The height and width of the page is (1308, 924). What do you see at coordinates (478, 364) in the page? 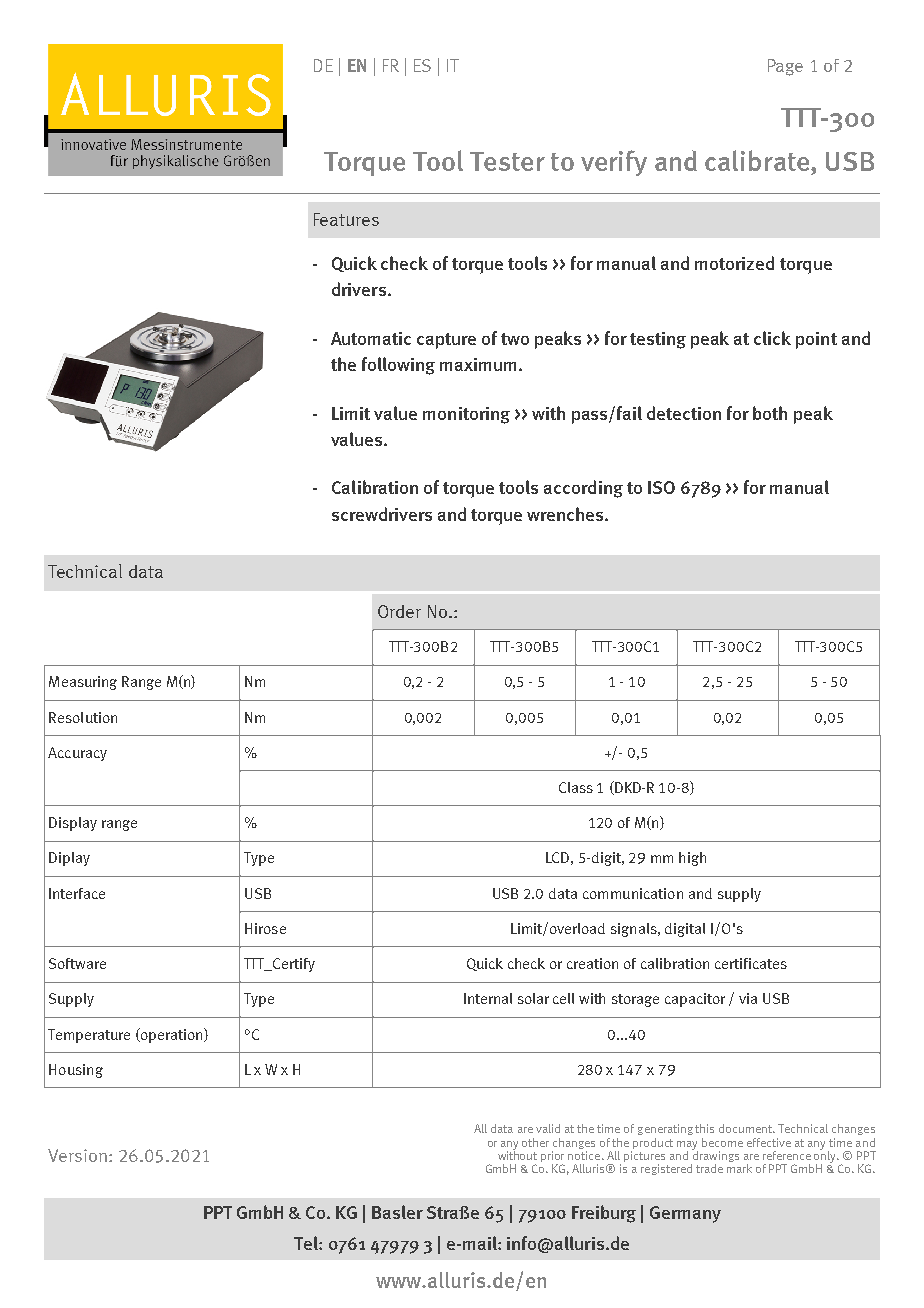
I see `maximum` at bounding box center [478, 364].
